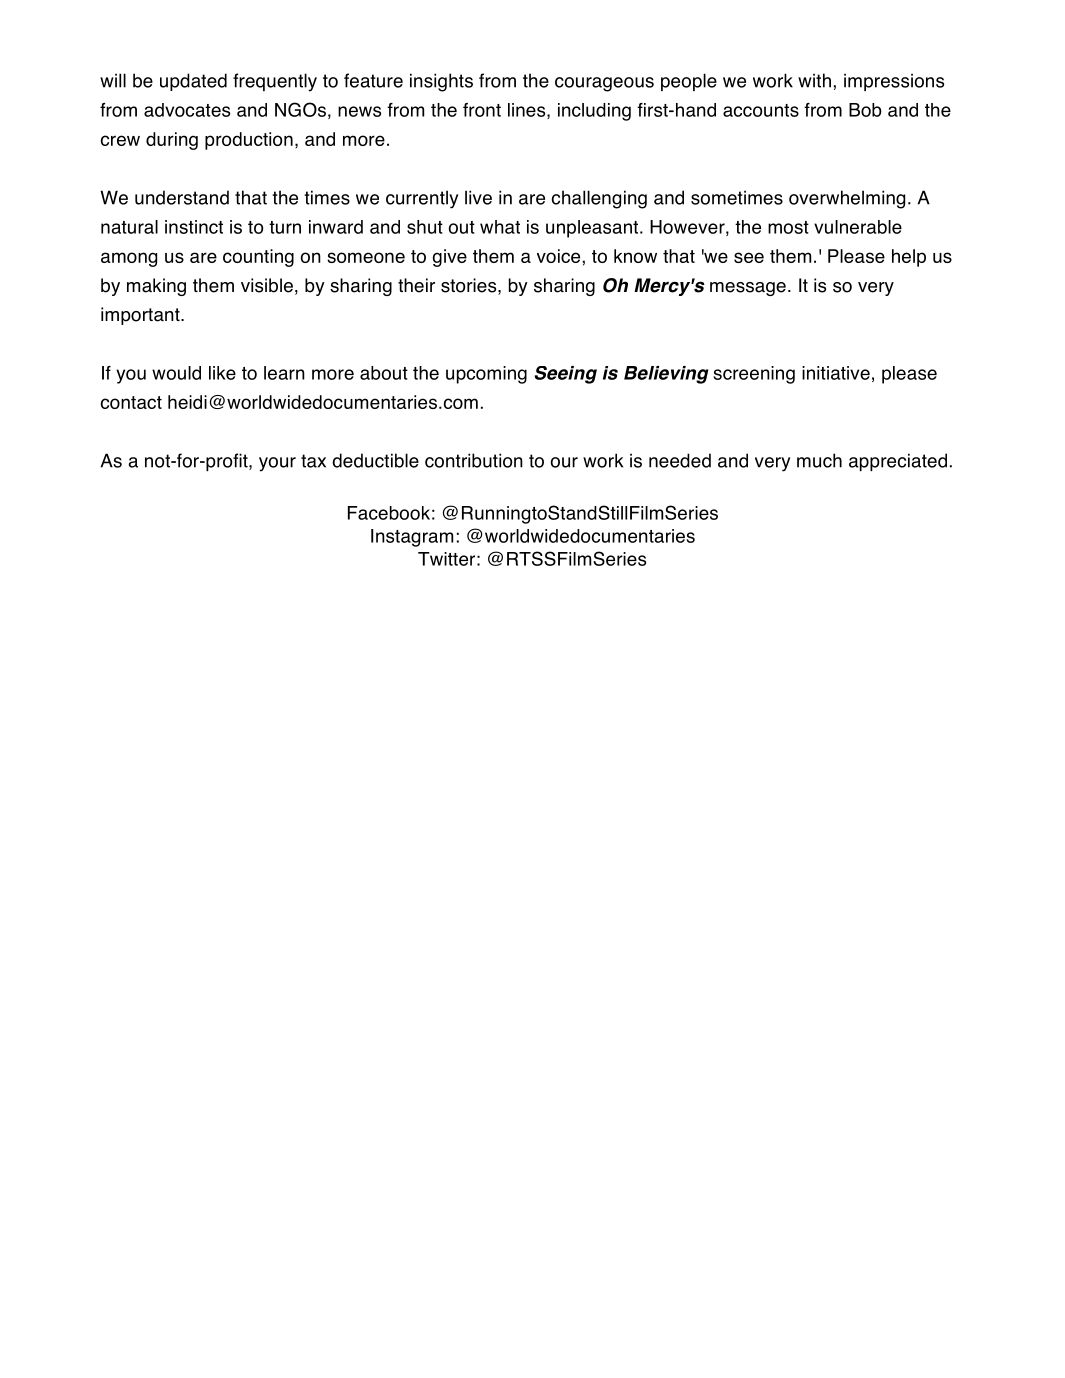  What do you see at coordinates (558, 256) in the screenshot?
I see `voice` at bounding box center [558, 256].
